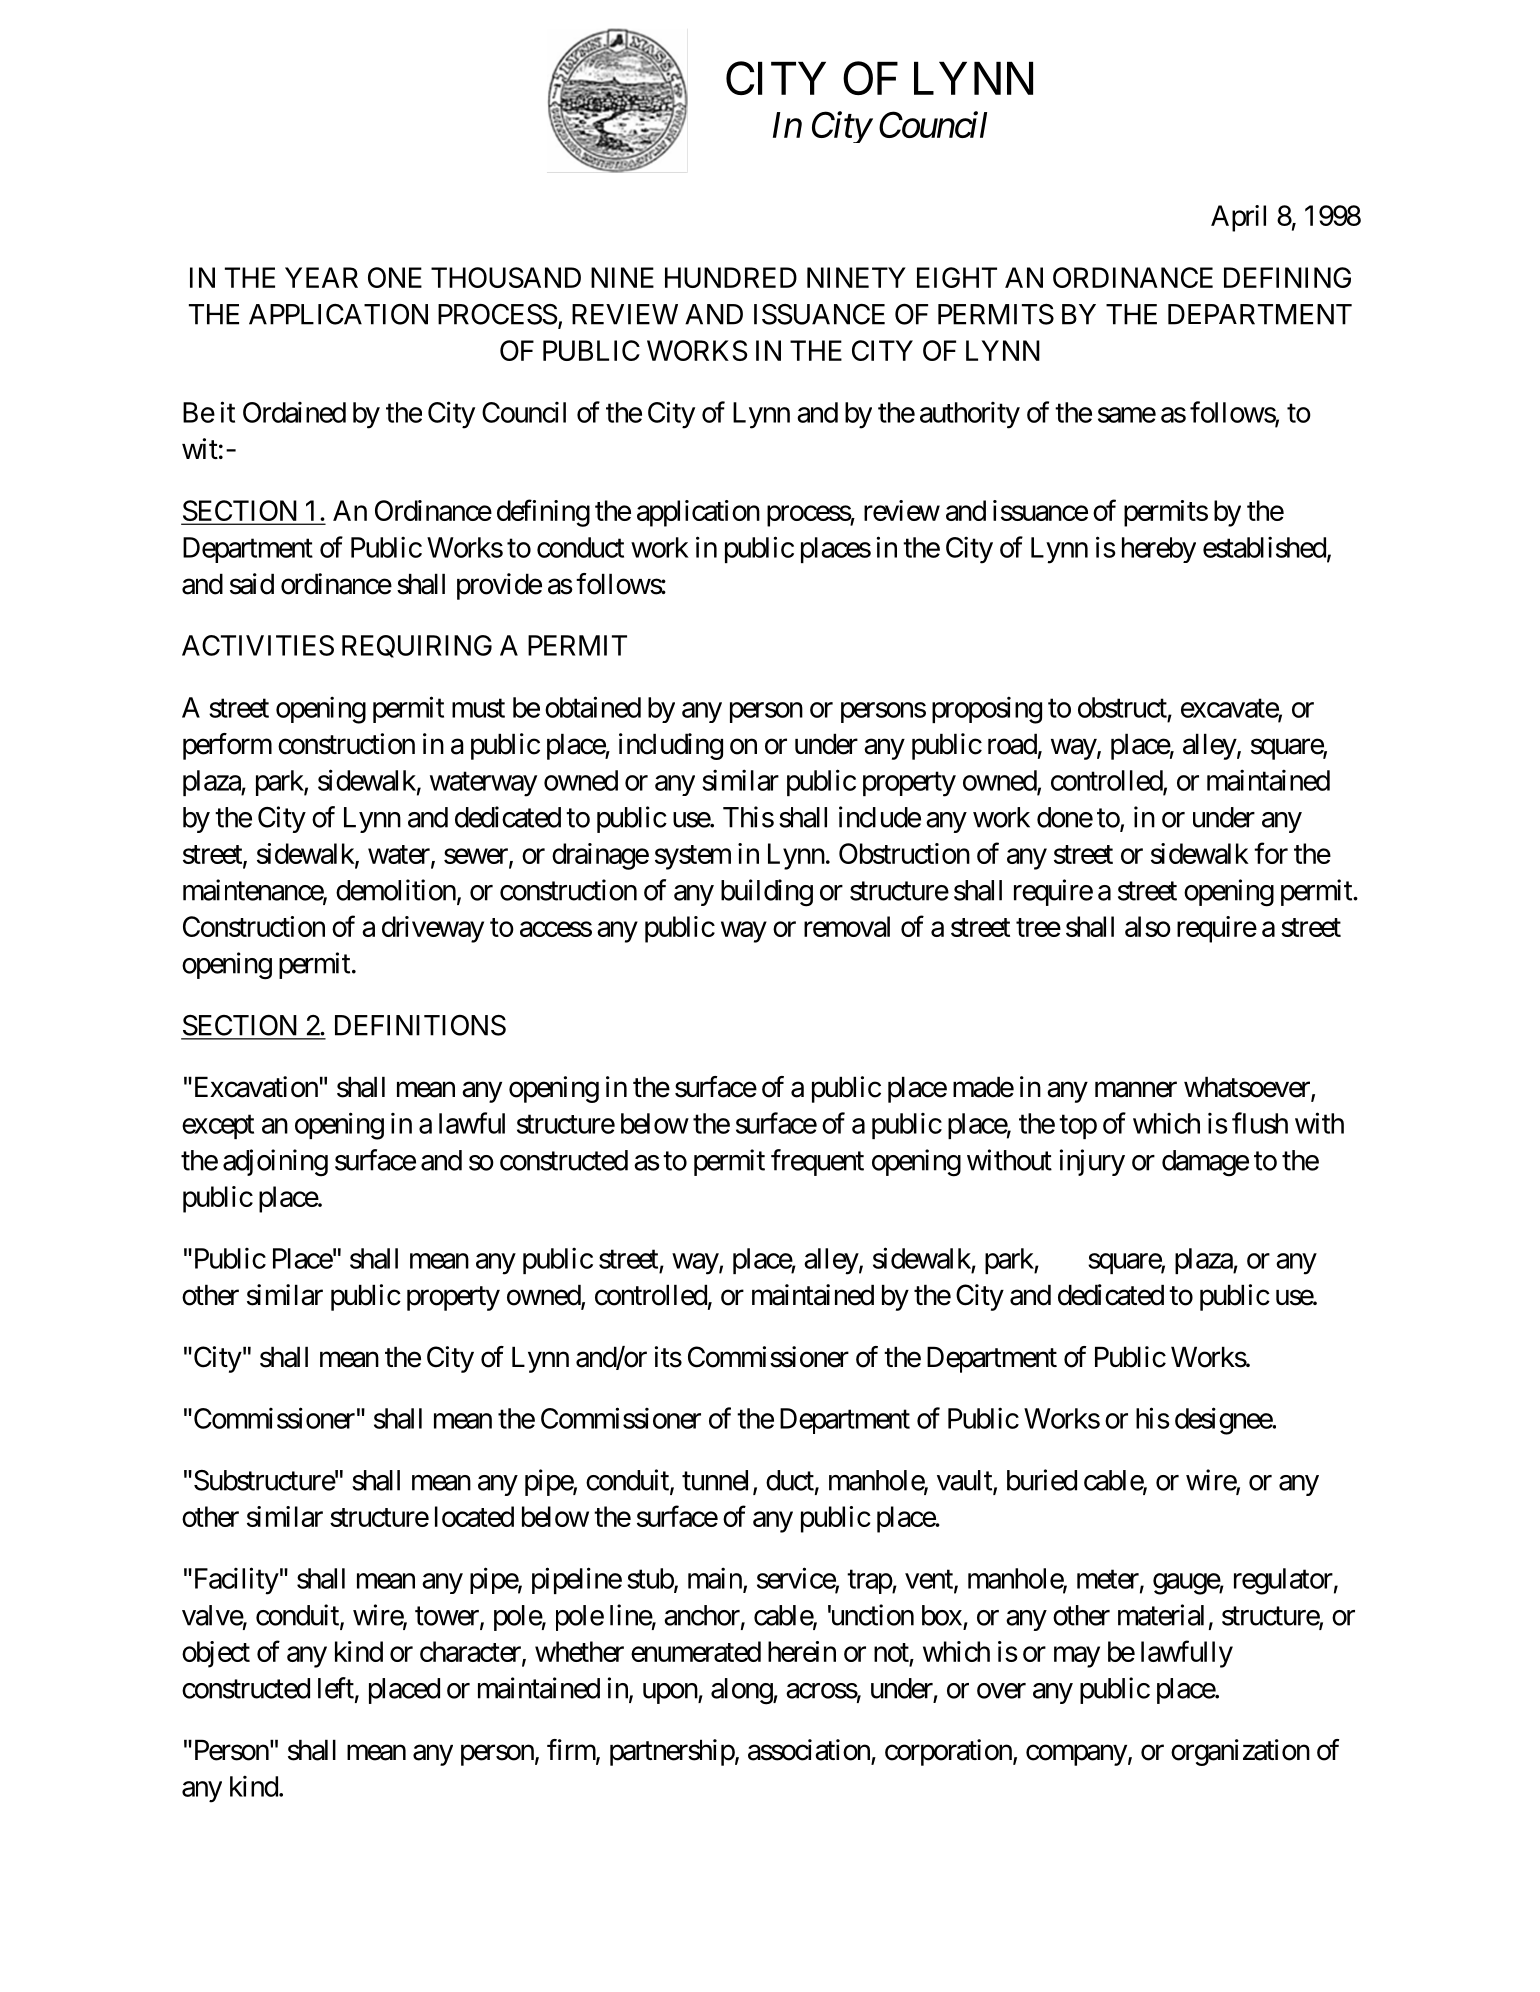 Image resolution: width=1540 pixels, height=1992 pixels. Describe the element at coordinates (593, 707) in the screenshot. I see `obtained` at that location.
